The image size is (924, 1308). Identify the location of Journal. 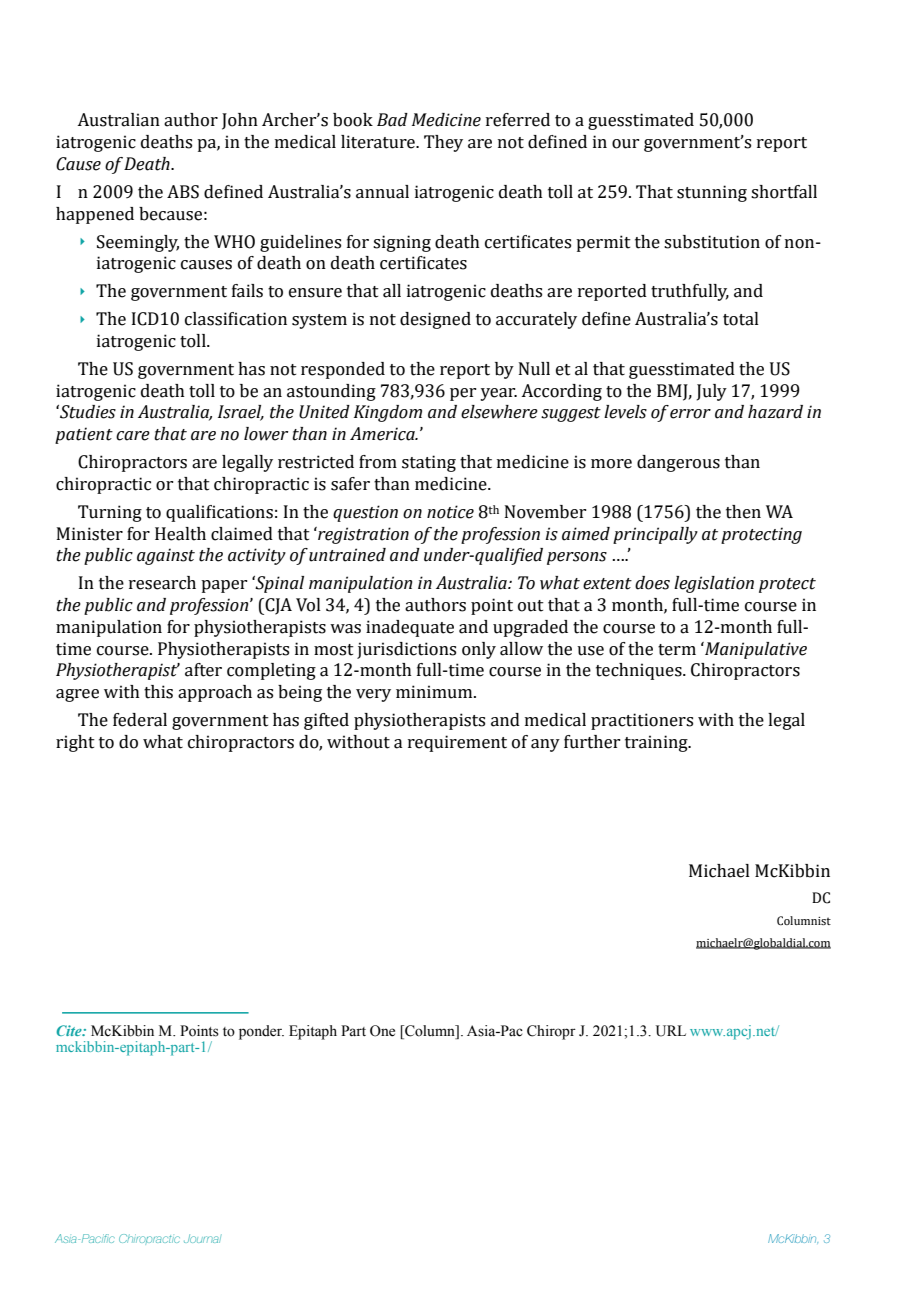
(203, 1238).
